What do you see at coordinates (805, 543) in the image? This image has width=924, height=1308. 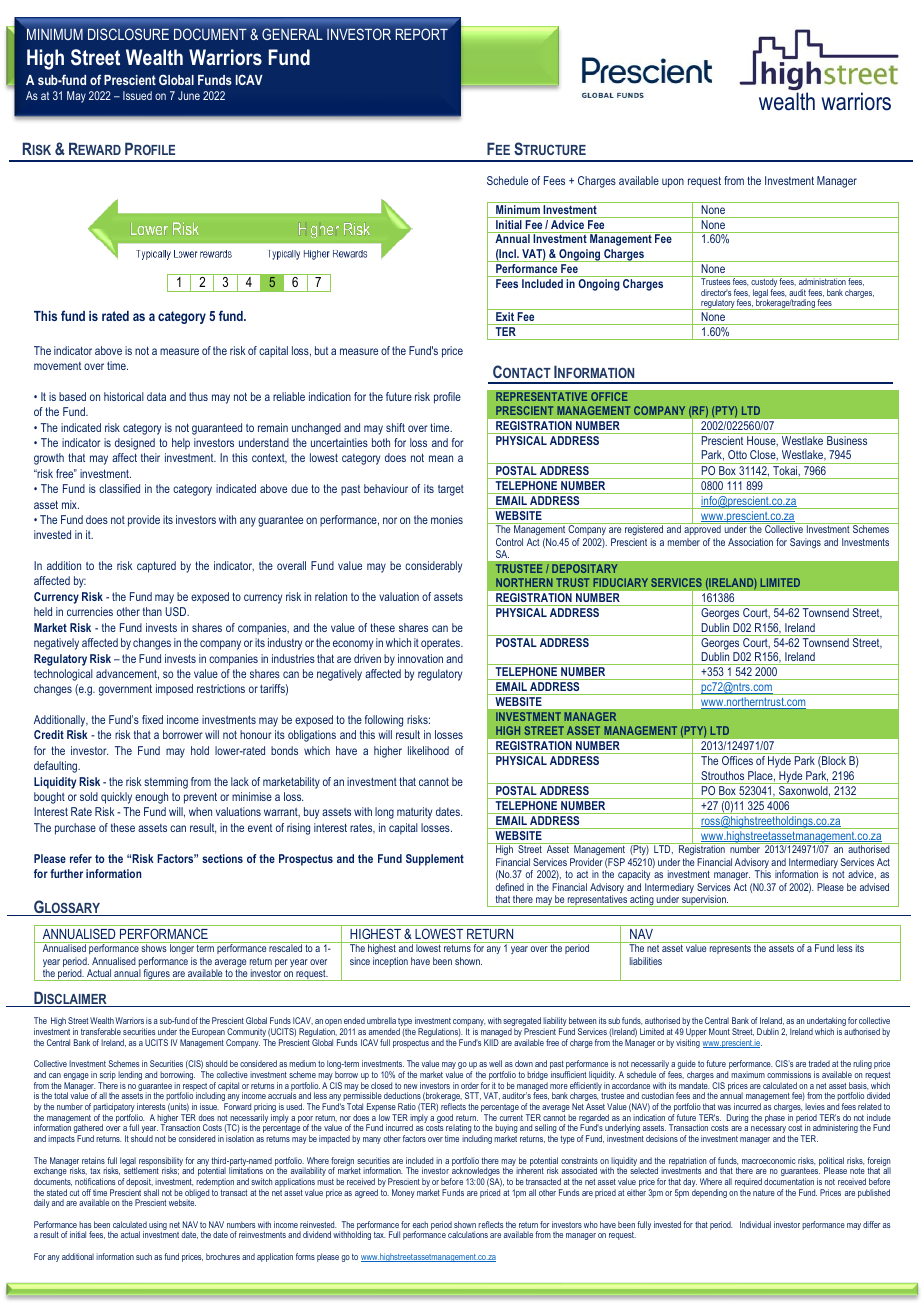 I see `Savings` at bounding box center [805, 543].
